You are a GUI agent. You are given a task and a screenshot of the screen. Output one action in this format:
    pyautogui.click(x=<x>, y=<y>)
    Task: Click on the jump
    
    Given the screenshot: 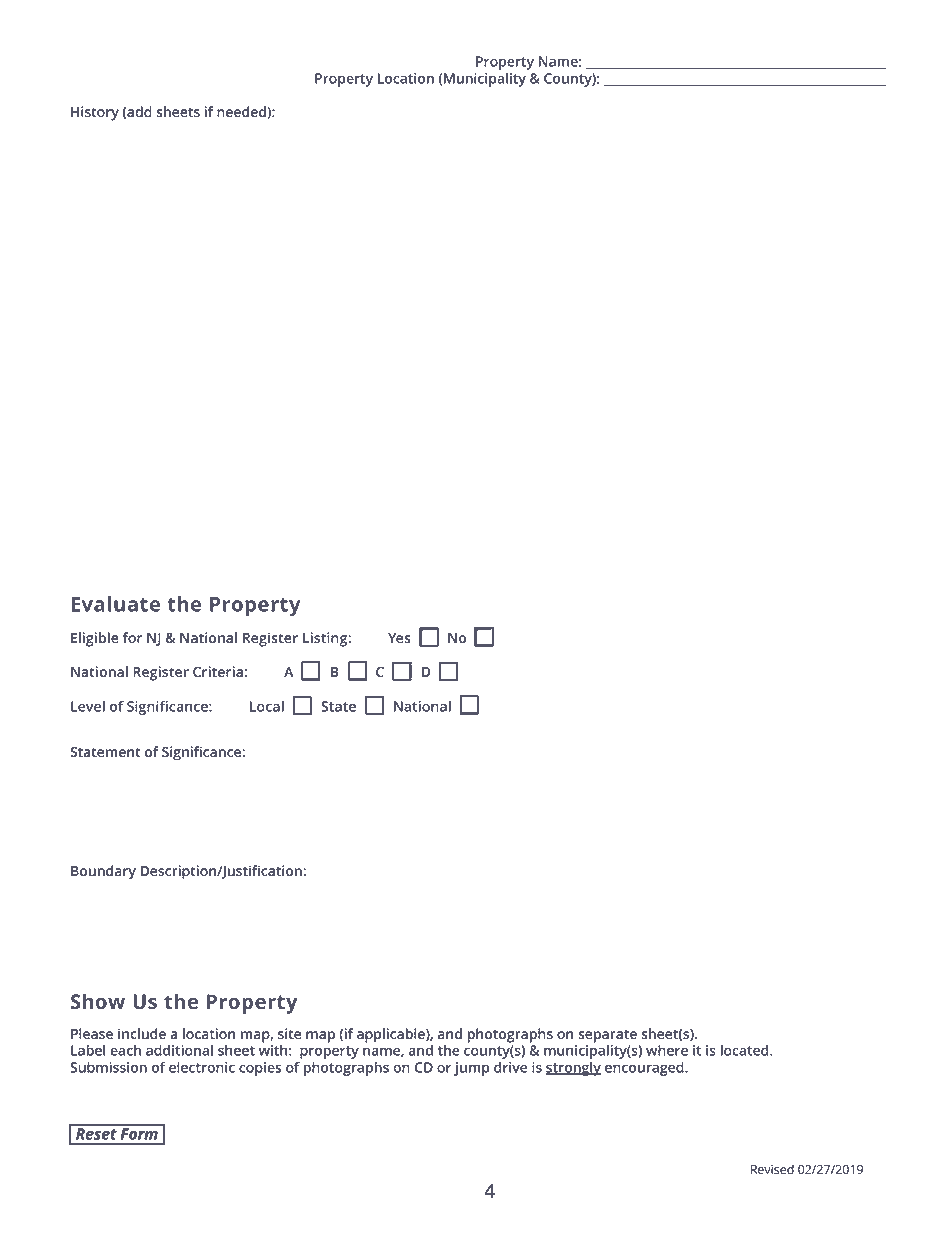 What is the action you would take?
    pyautogui.click(x=472, y=1069)
